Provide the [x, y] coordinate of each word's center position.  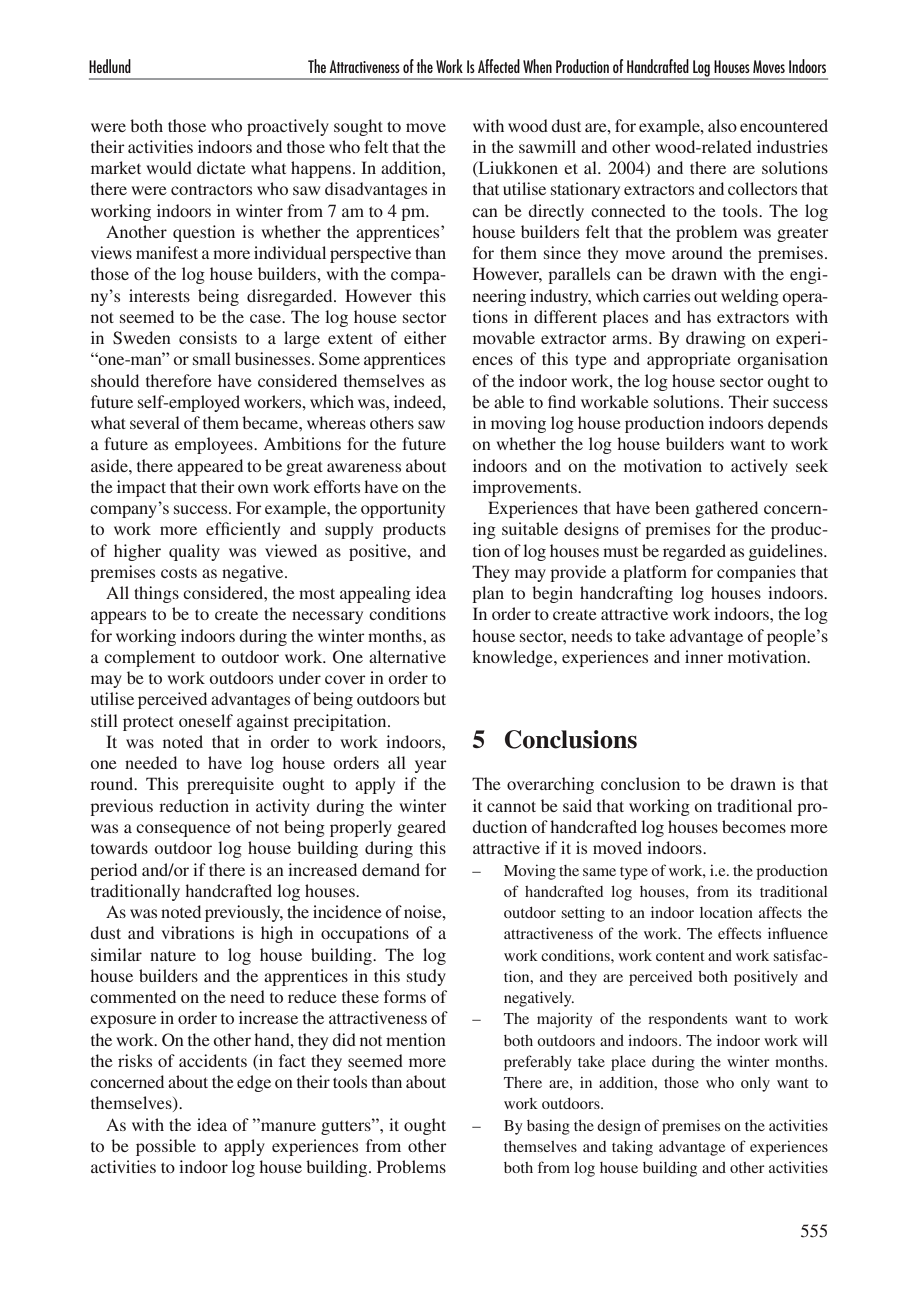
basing [548, 1127]
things [156, 594]
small [212, 358]
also [722, 125]
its [744, 891]
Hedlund [110, 66]
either [425, 337]
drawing [716, 339]
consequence [183, 830]
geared [421, 828]
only [755, 1084]
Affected [499, 66]
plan [488, 594]
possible [166, 1147]
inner [704, 656]
